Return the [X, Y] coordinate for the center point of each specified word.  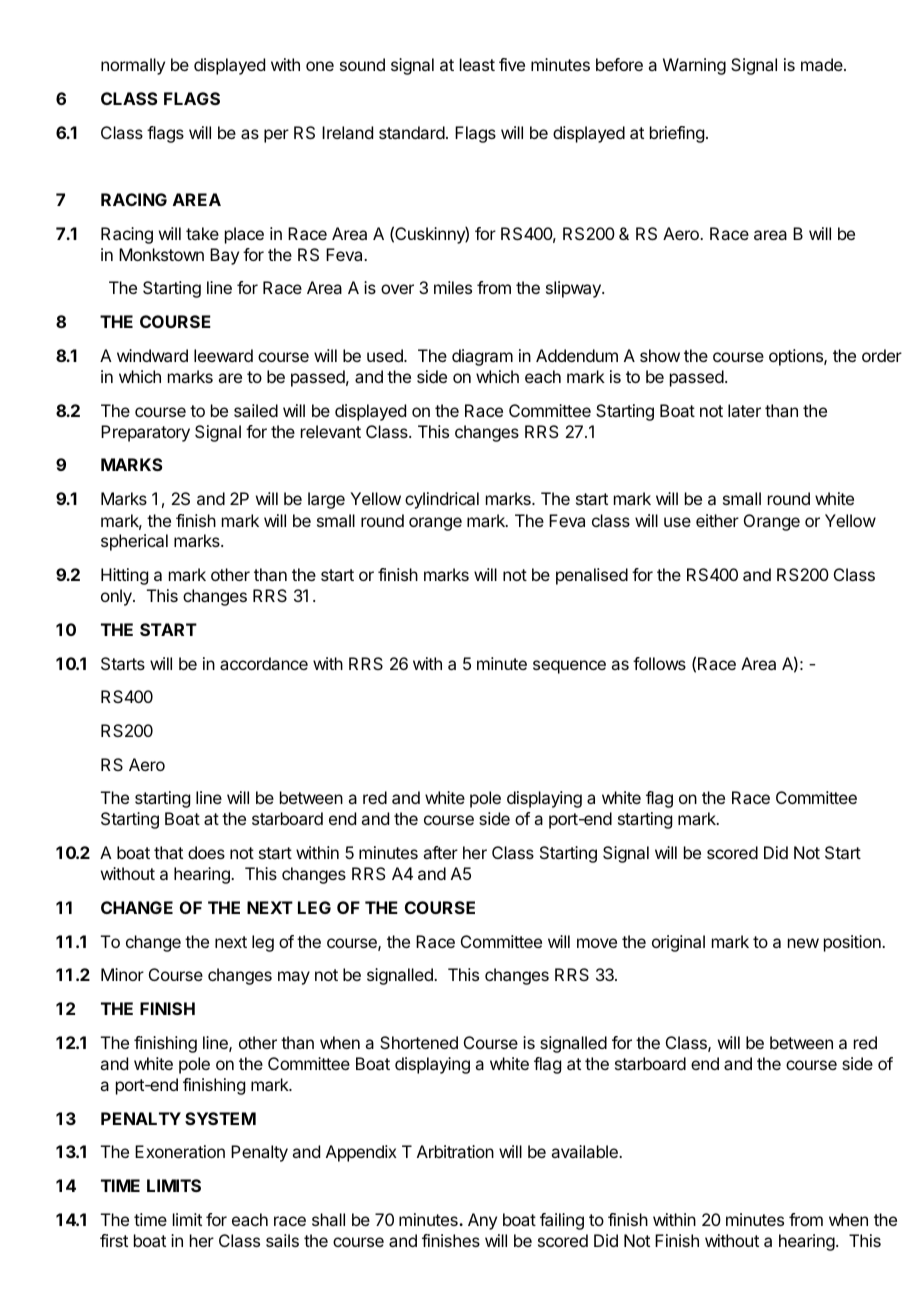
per [276, 136]
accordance [264, 663]
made [823, 64]
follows [659, 663]
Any [482, 1221]
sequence [569, 667]
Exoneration [180, 1151]
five [512, 64]
